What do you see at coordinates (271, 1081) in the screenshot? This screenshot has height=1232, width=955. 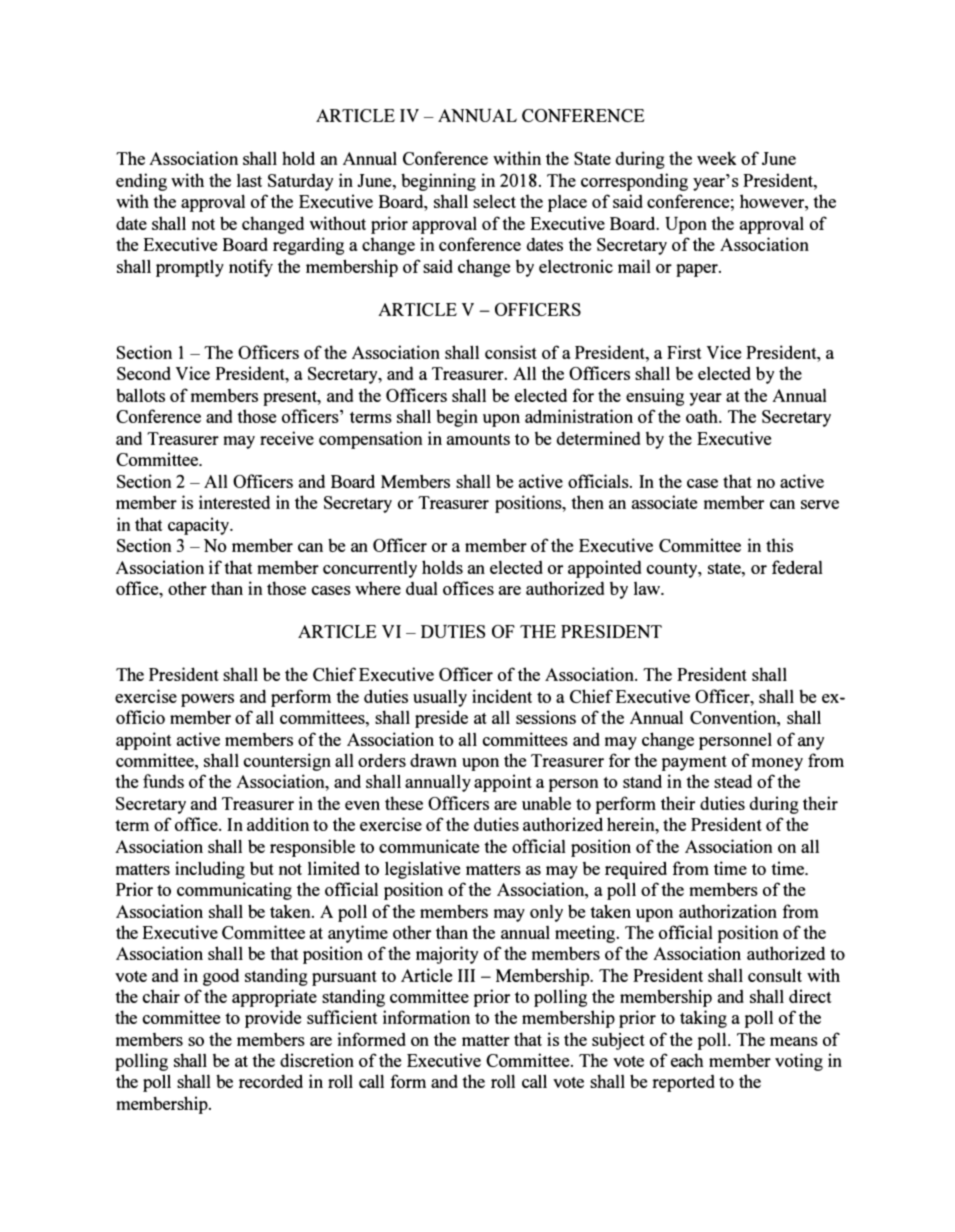 I see `recorded` at bounding box center [271, 1081].
